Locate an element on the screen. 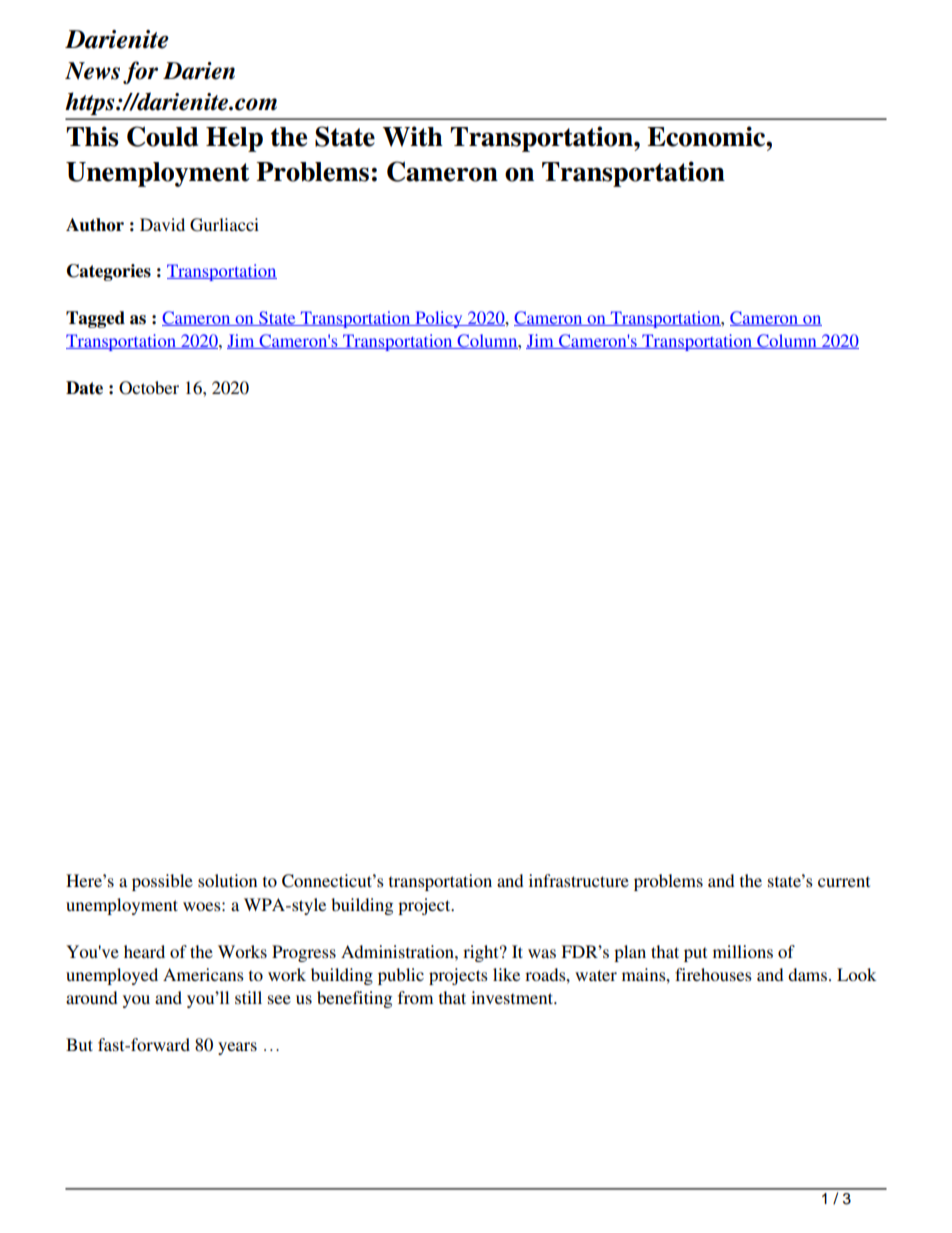 Image resolution: width=952 pixels, height=1233 pixels. investment is located at coordinates (513, 997).
